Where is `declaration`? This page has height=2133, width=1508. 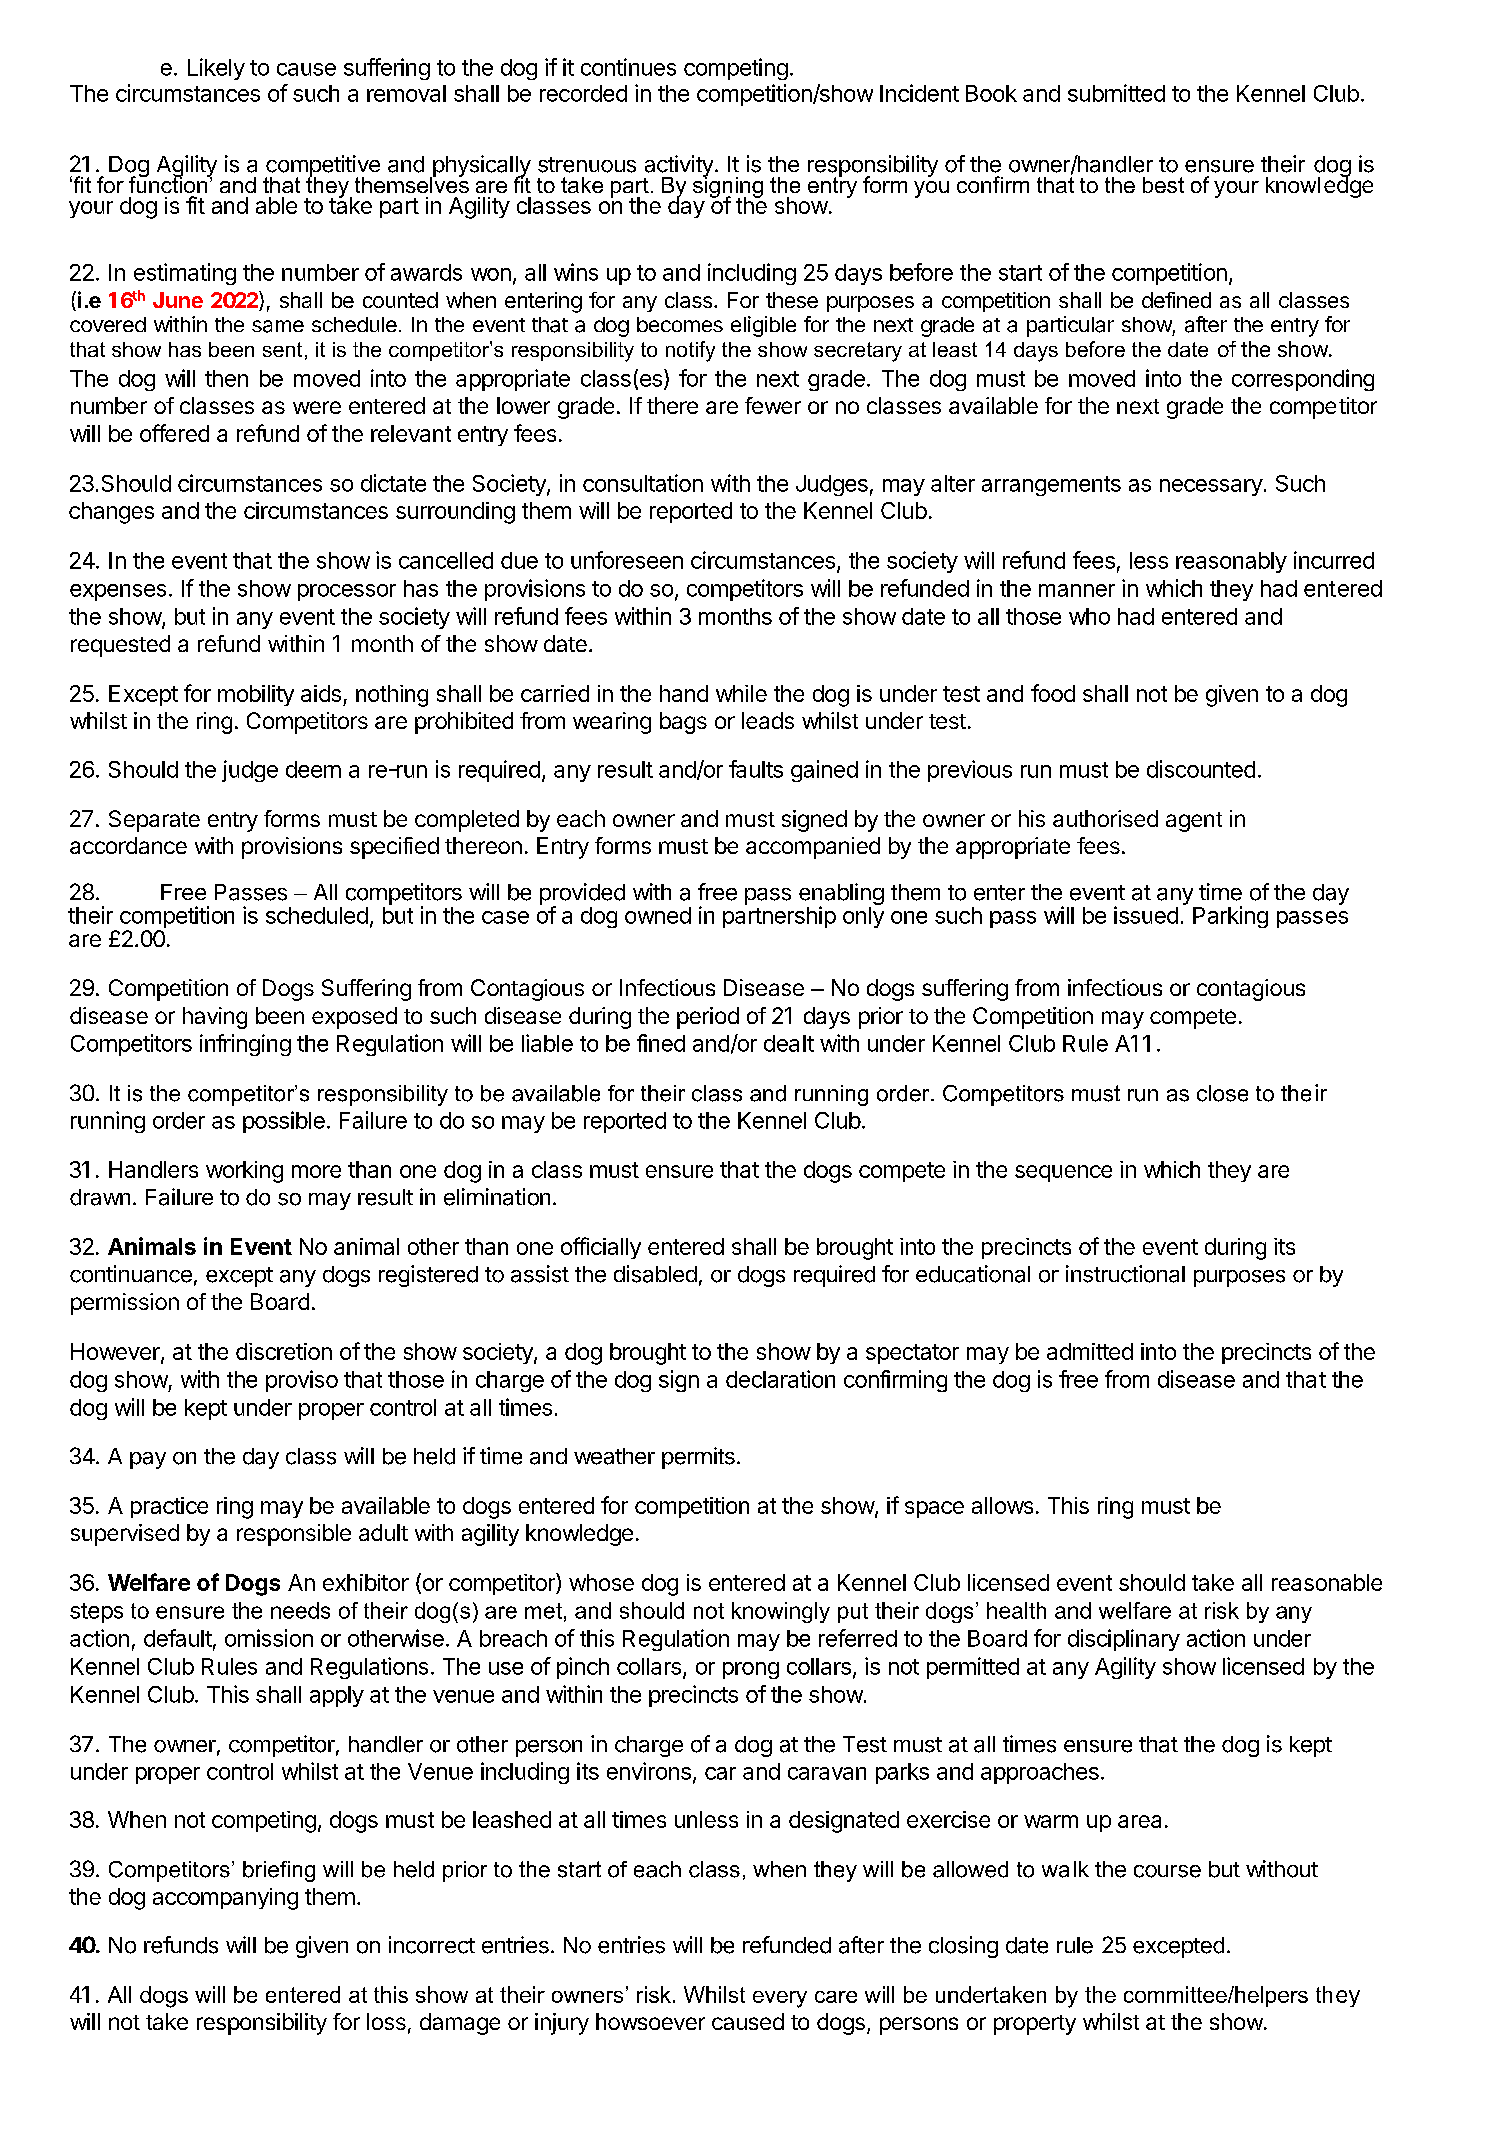
declaration is located at coordinates (780, 1379).
